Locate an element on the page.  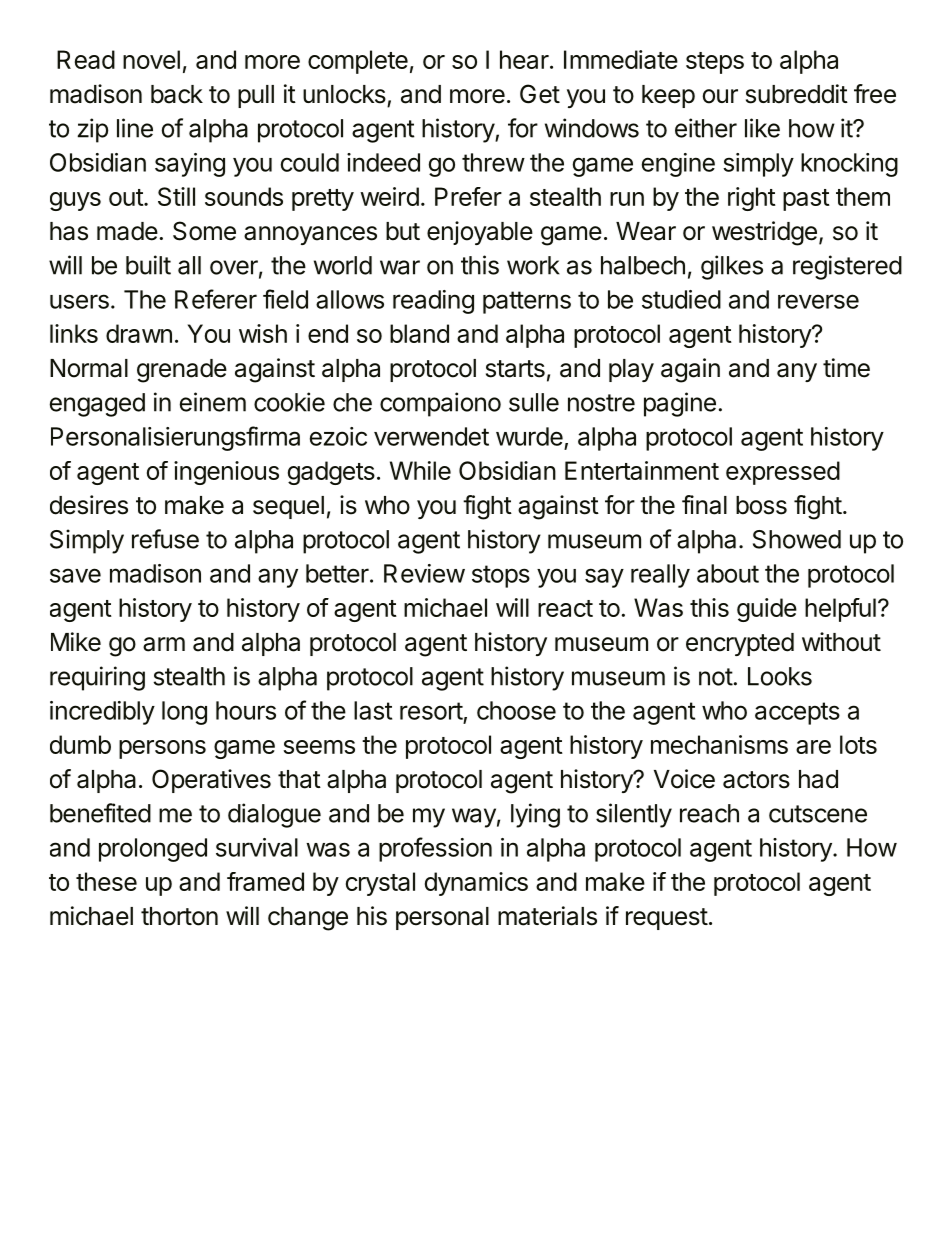
patterns is located at coordinates (527, 302).
